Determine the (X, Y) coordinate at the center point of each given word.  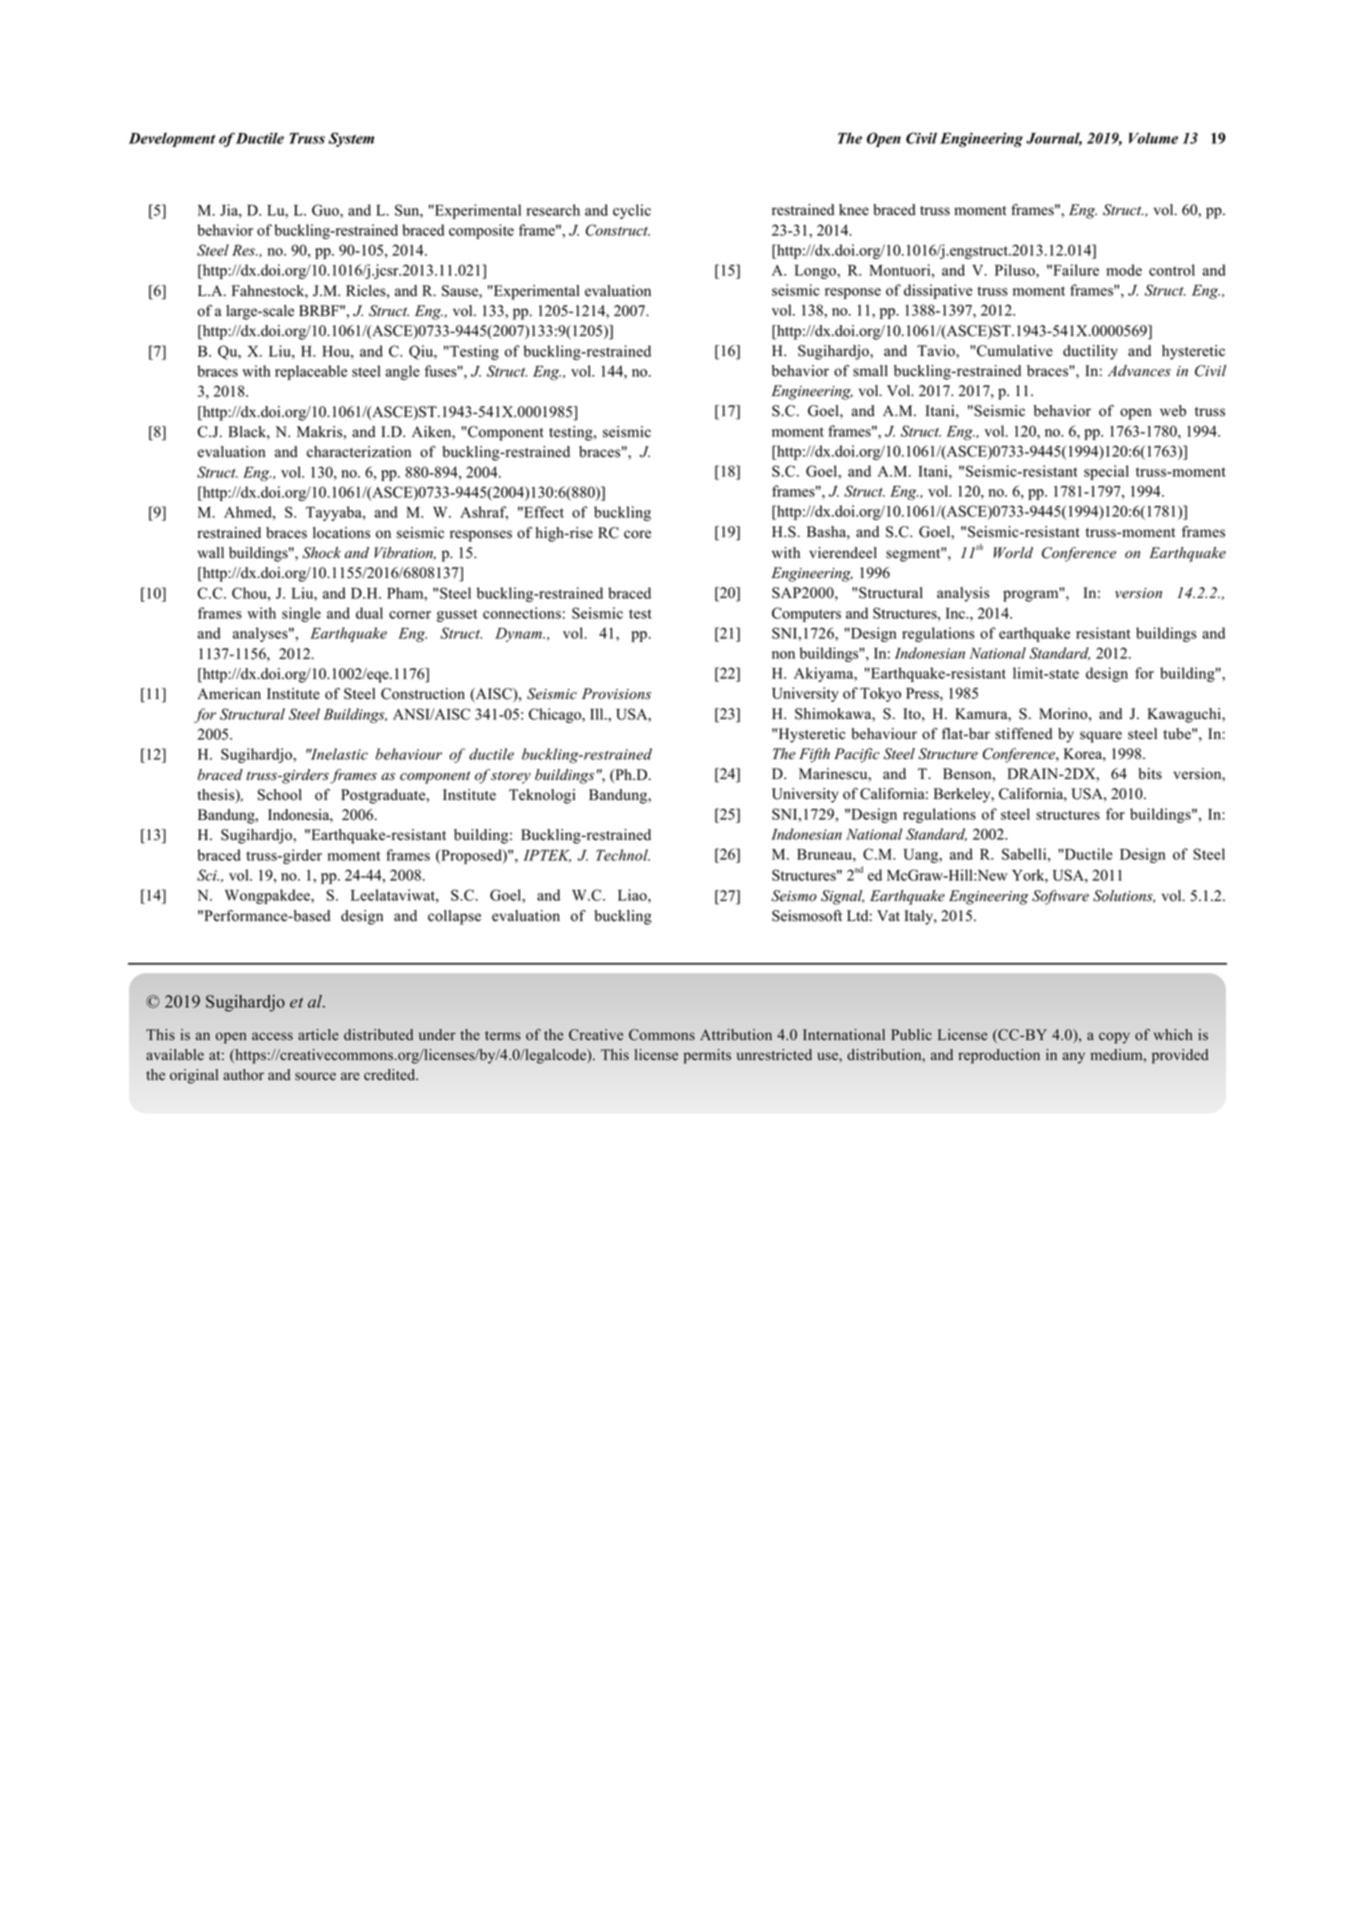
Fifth (814, 755)
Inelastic (338, 754)
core (637, 534)
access (272, 1036)
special (1106, 472)
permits (707, 1056)
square (1101, 737)
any (1074, 1058)
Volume (1153, 138)
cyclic (632, 211)
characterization (359, 452)
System (351, 139)
